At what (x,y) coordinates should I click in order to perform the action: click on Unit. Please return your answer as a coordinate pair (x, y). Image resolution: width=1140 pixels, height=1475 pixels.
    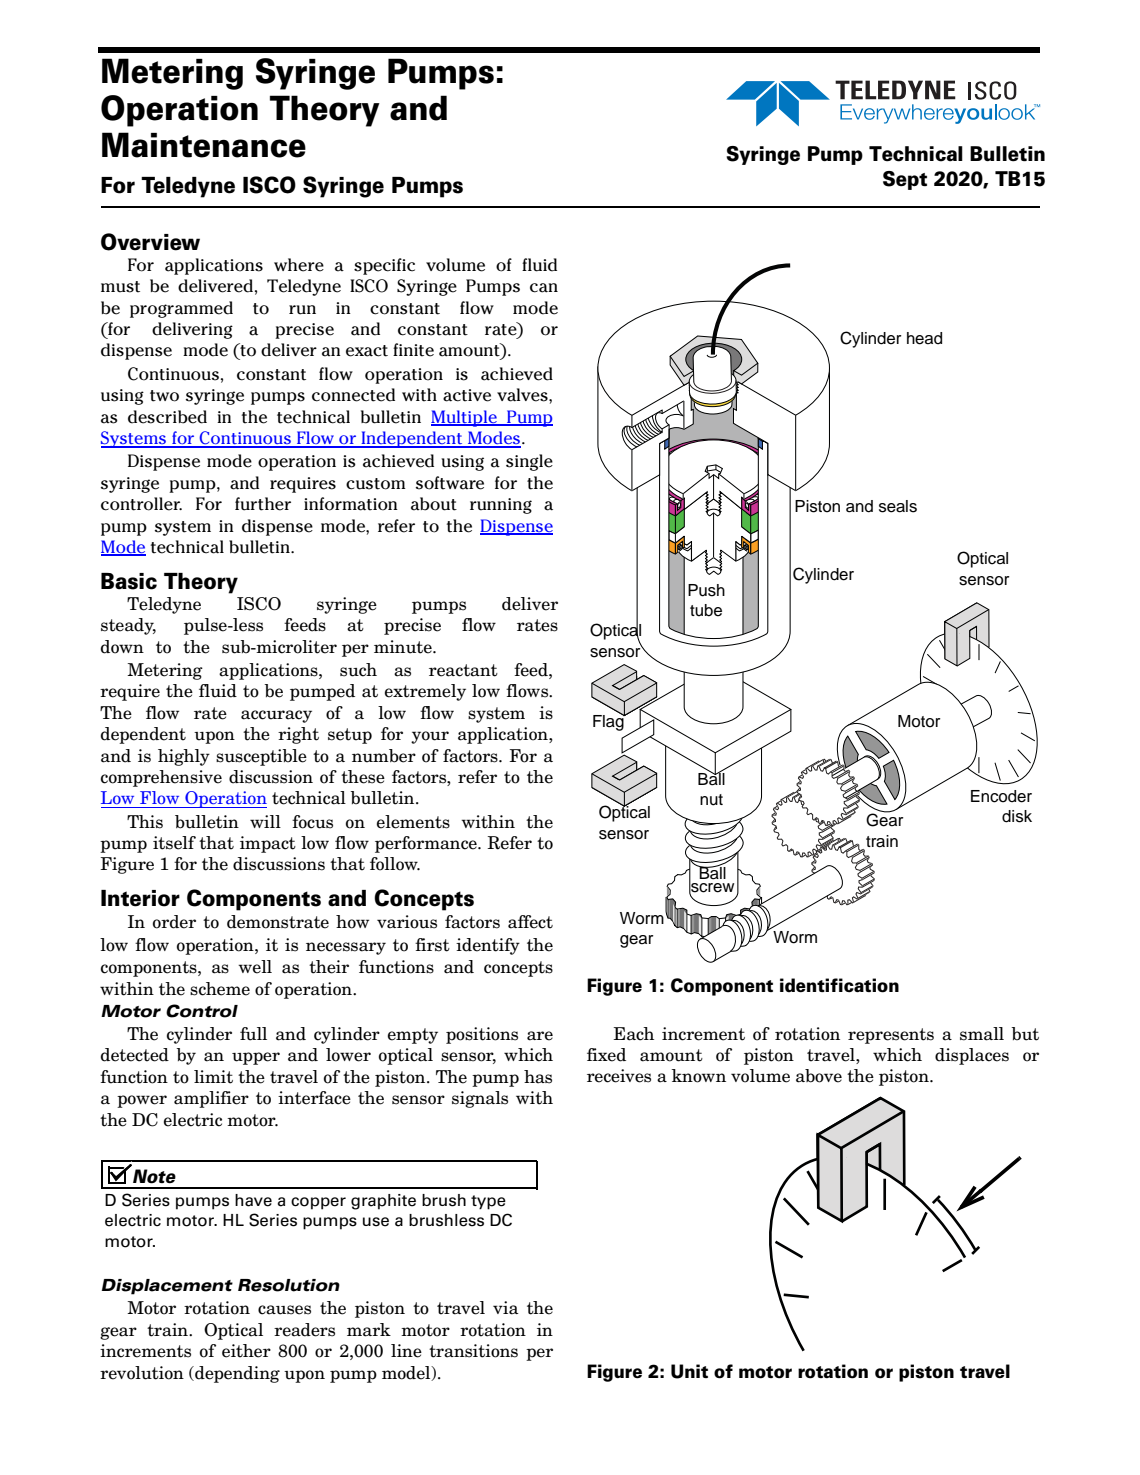
    Looking at the image, I should click on (689, 1371).
